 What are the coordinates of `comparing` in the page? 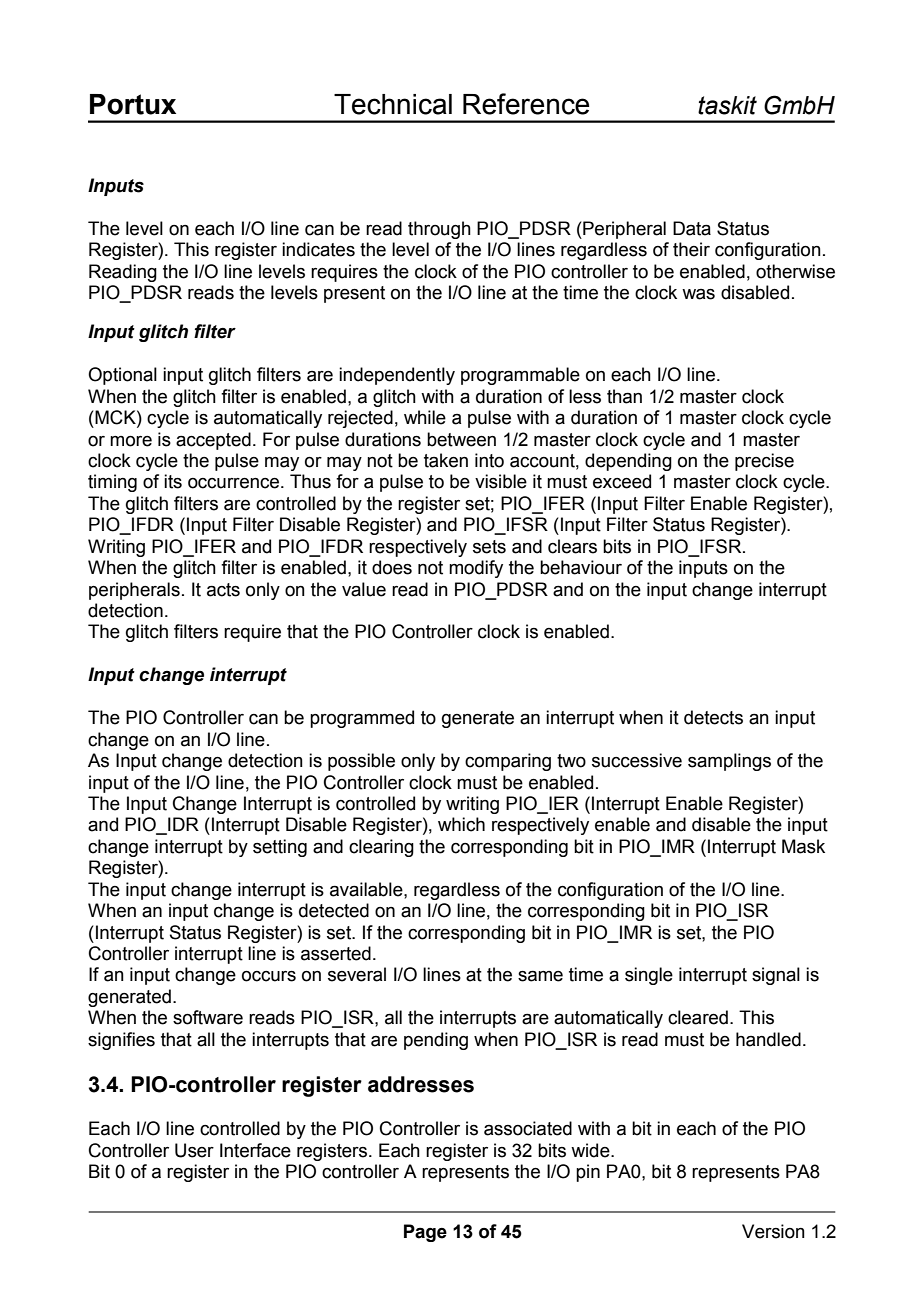 It's located at (508, 762).
